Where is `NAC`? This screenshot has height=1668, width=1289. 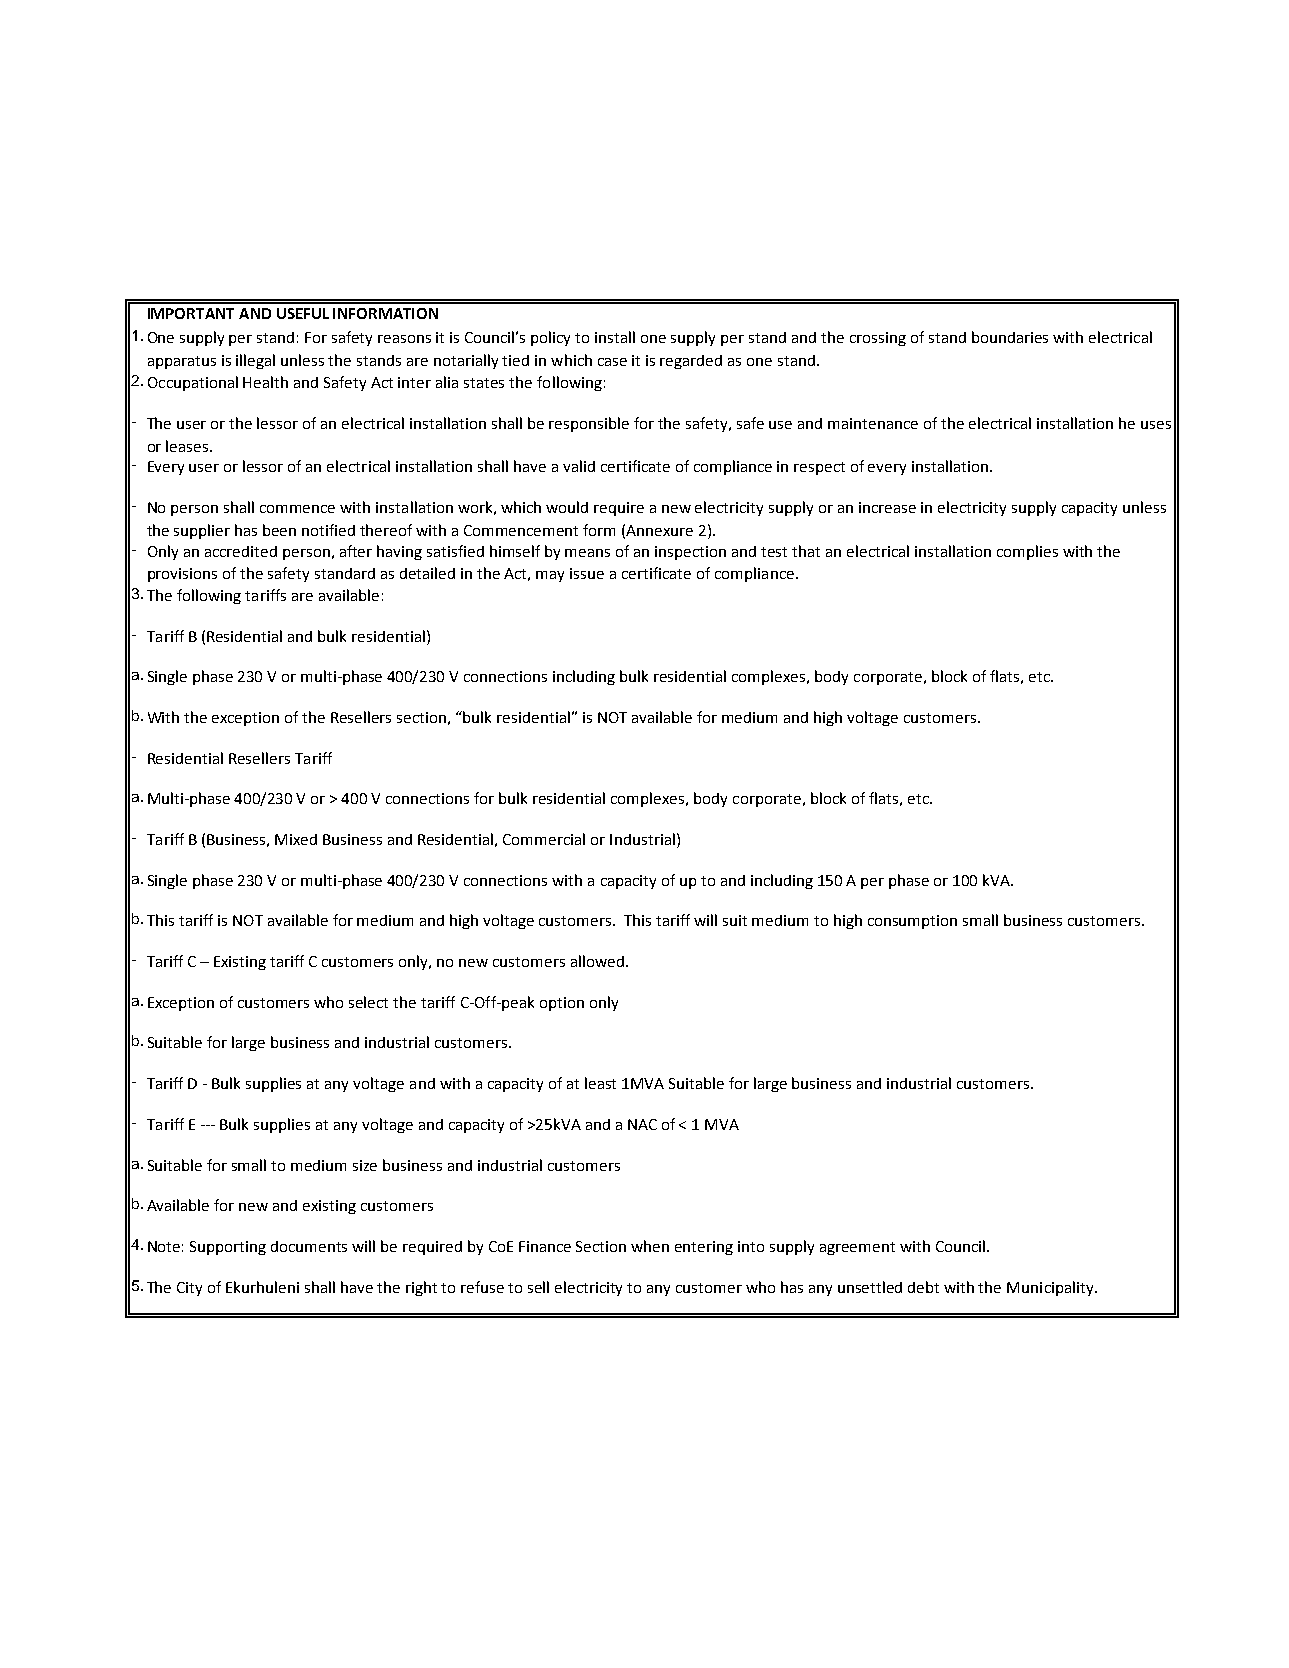
NAC is located at coordinates (642, 1124).
